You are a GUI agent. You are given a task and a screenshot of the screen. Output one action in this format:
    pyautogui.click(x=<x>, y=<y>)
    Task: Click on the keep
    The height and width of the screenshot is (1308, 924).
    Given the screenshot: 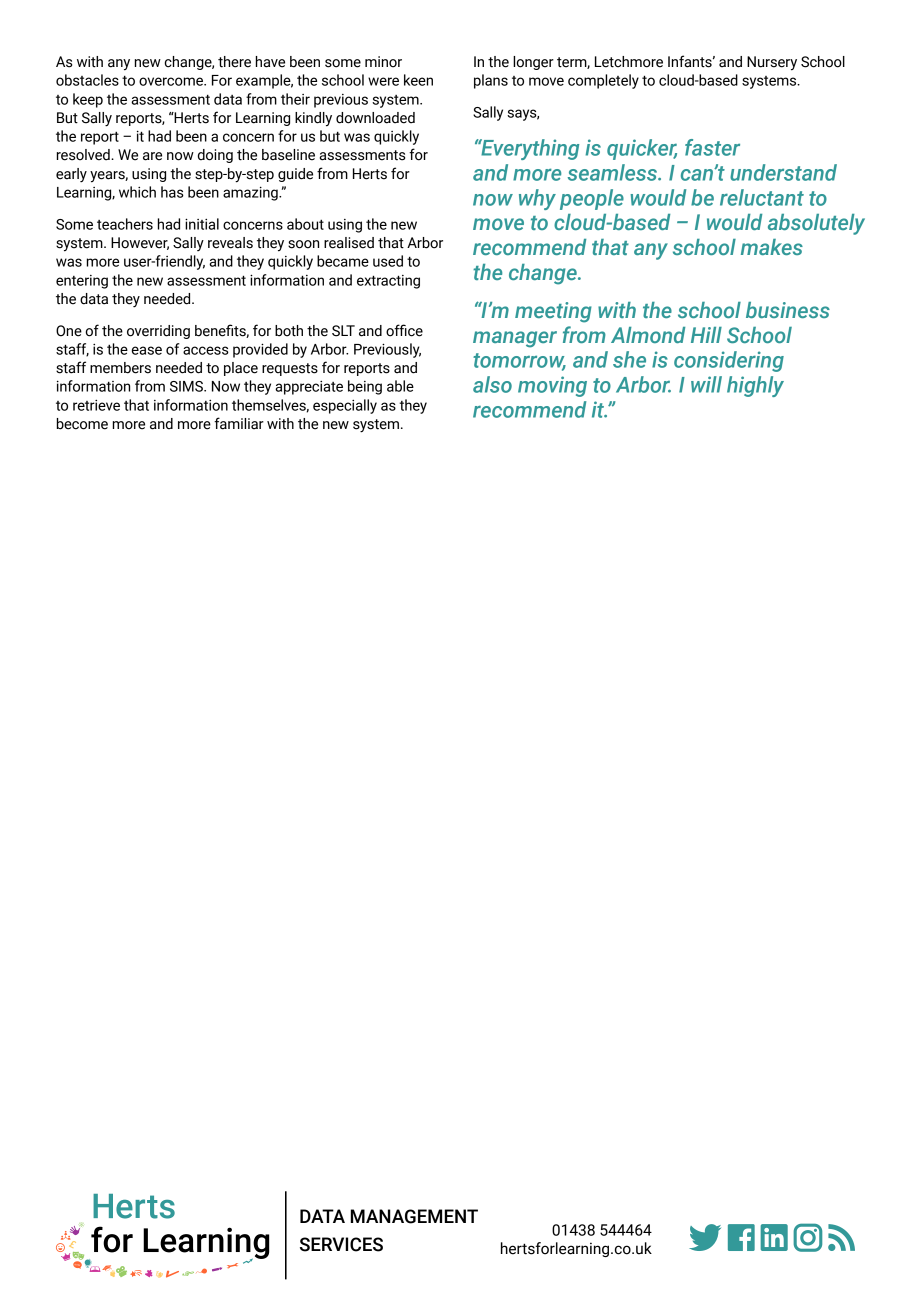 What is the action you would take?
    pyautogui.click(x=88, y=100)
